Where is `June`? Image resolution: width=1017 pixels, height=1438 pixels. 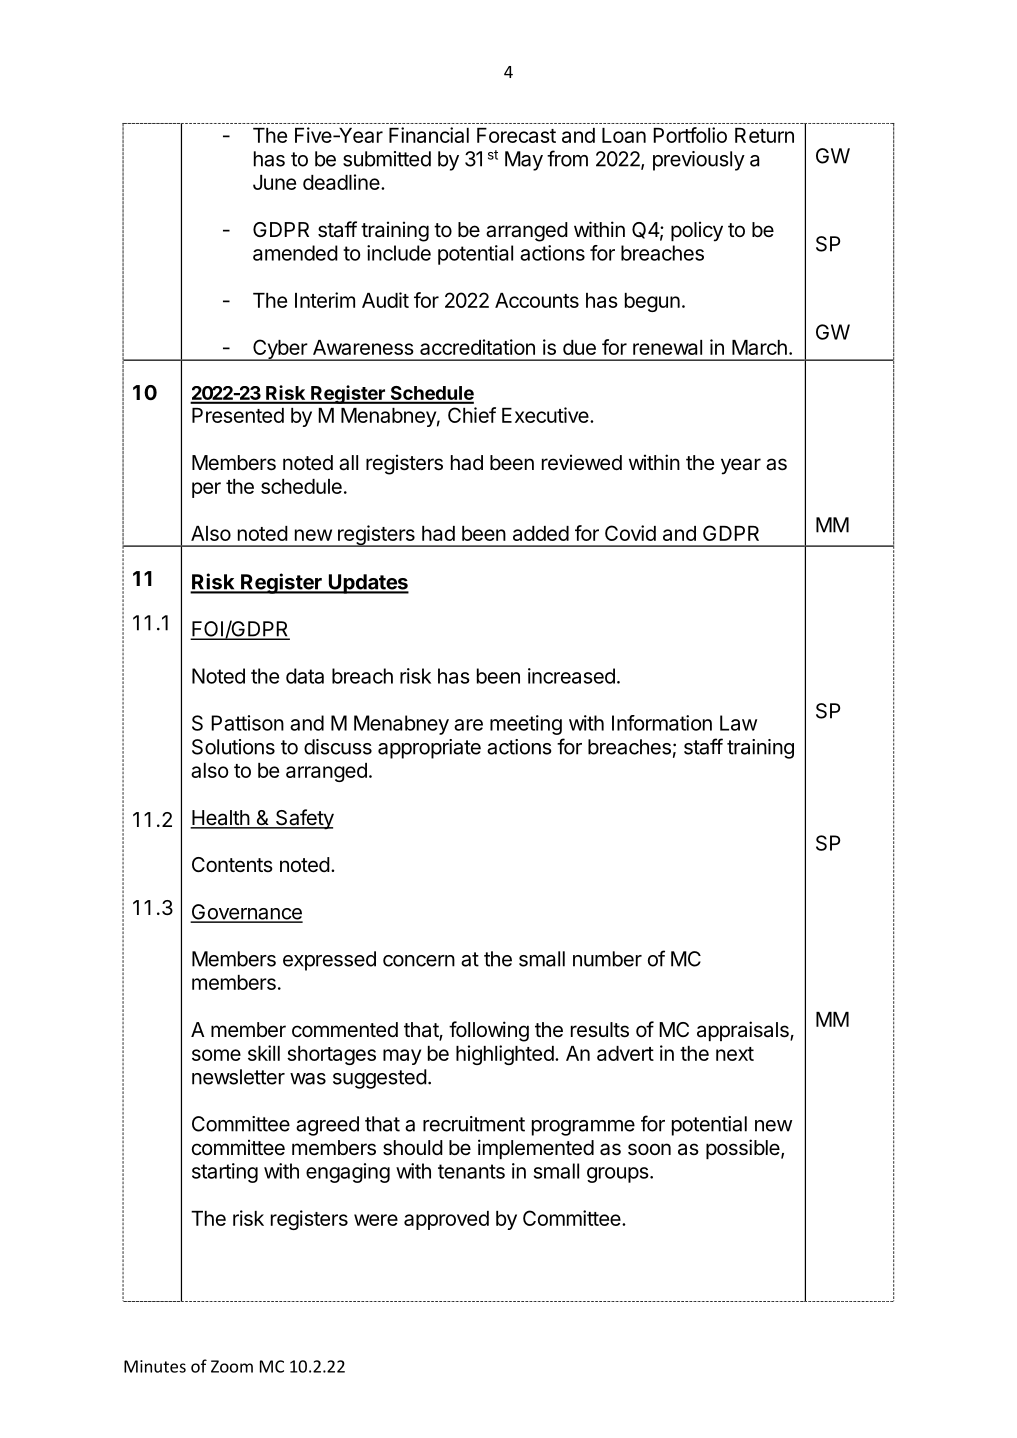
June is located at coordinates (274, 182).
